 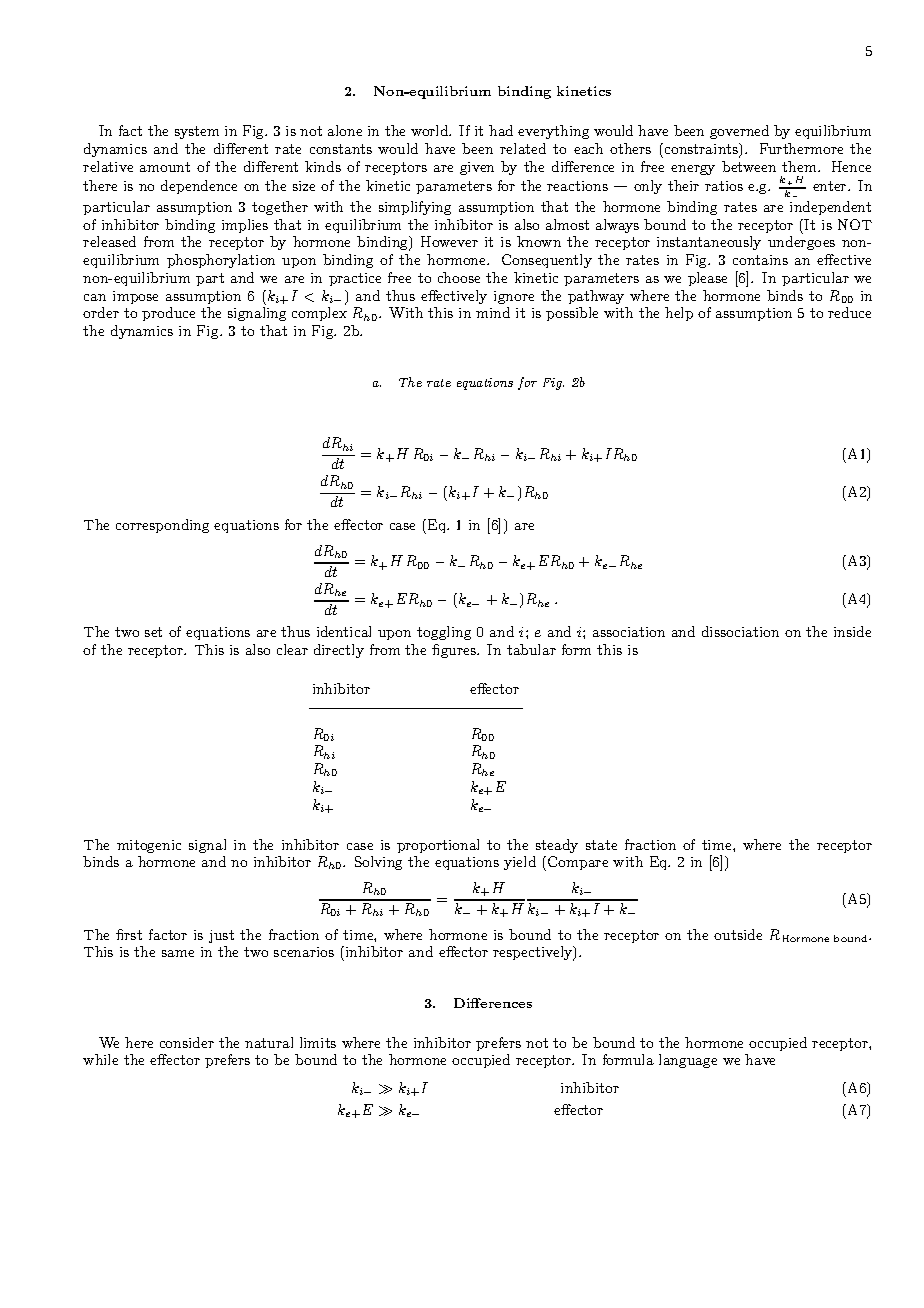 What do you see at coordinates (187, 1042) in the screenshot?
I see `consider` at bounding box center [187, 1042].
